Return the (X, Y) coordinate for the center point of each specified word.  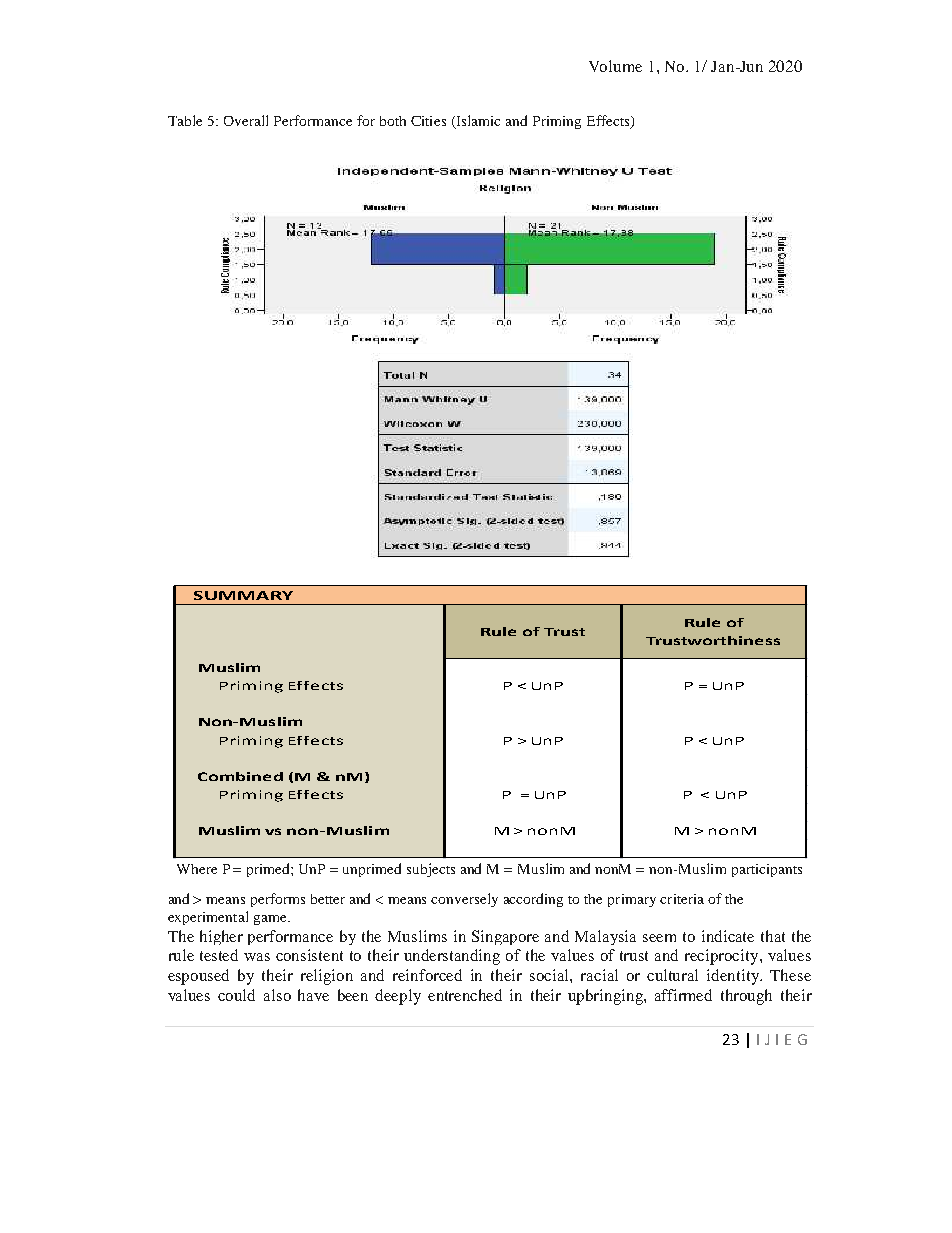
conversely (464, 900)
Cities (428, 121)
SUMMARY (243, 595)
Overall (246, 120)
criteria (682, 899)
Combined (240, 776)
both (393, 121)
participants (767, 870)
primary (632, 900)
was (257, 957)
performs (278, 900)
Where (197, 869)
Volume (615, 66)
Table (185, 120)
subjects (431, 870)
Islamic (477, 122)
